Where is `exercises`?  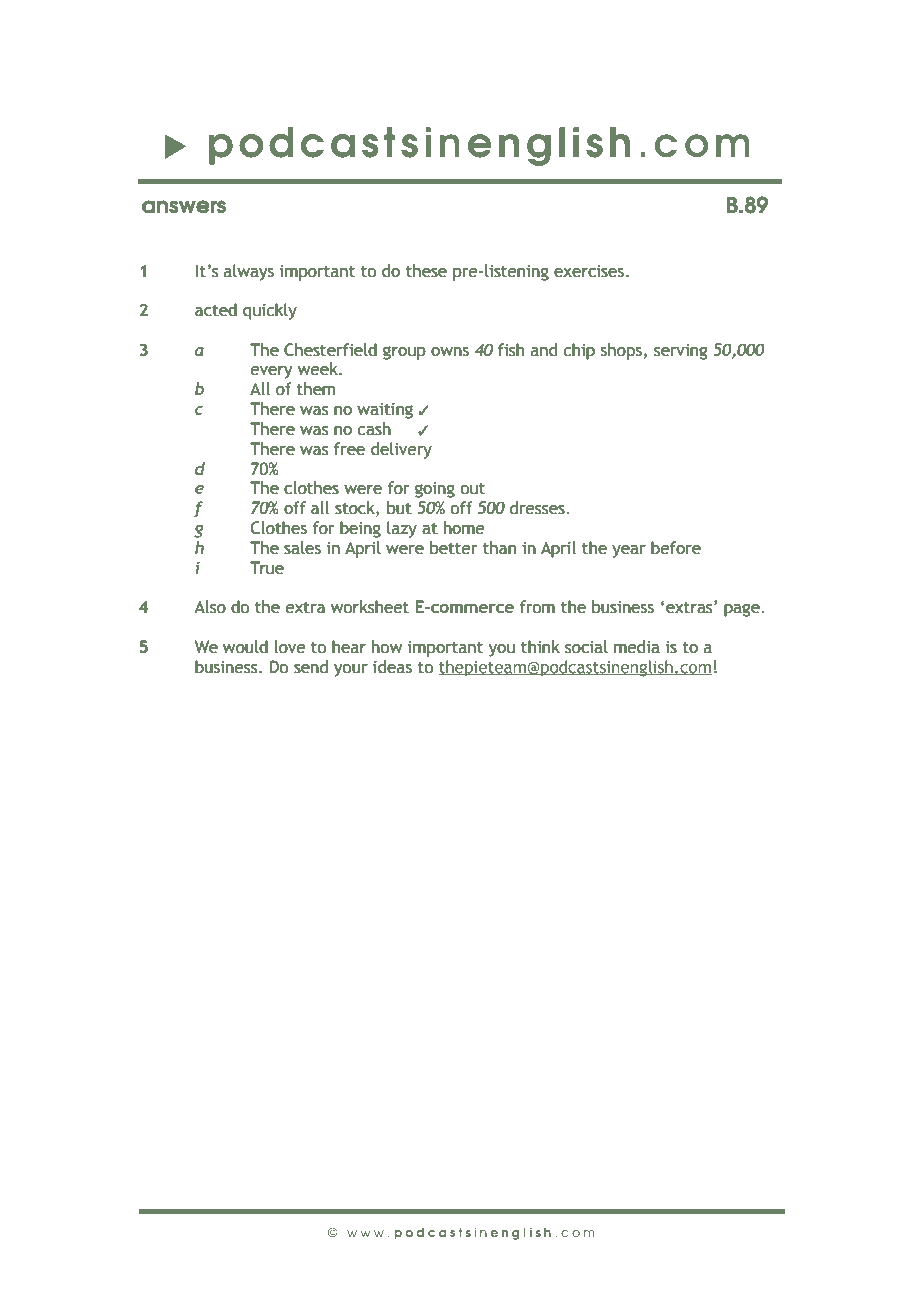
exercises is located at coordinates (589, 271).
